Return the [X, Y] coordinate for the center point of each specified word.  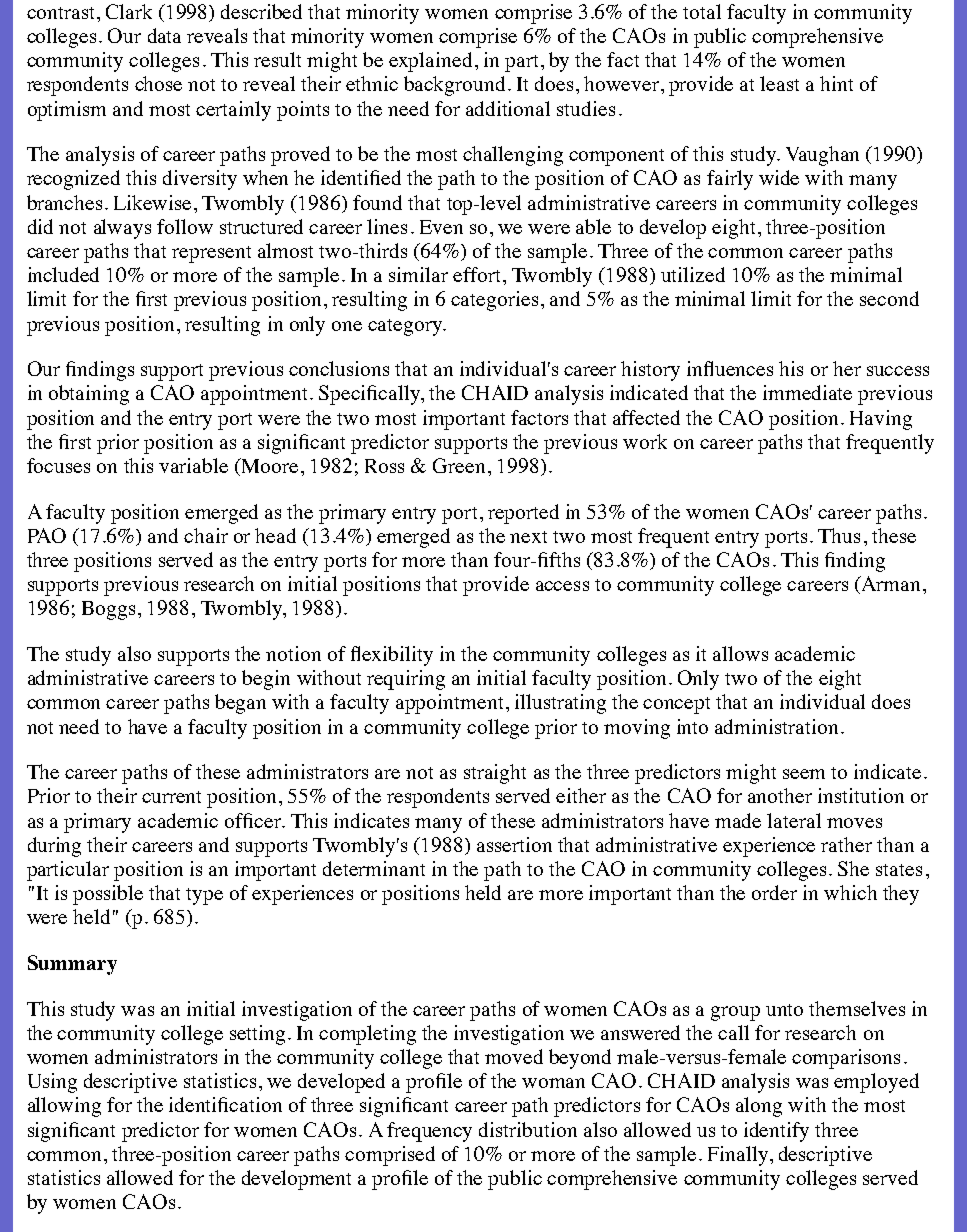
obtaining [89, 395]
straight [495, 774]
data [164, 35]
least [779, 83]
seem [804, 774]
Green [459, 465]
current [171, 797]
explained [430, 62]
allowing [64, 1107]
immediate [807, 392]
